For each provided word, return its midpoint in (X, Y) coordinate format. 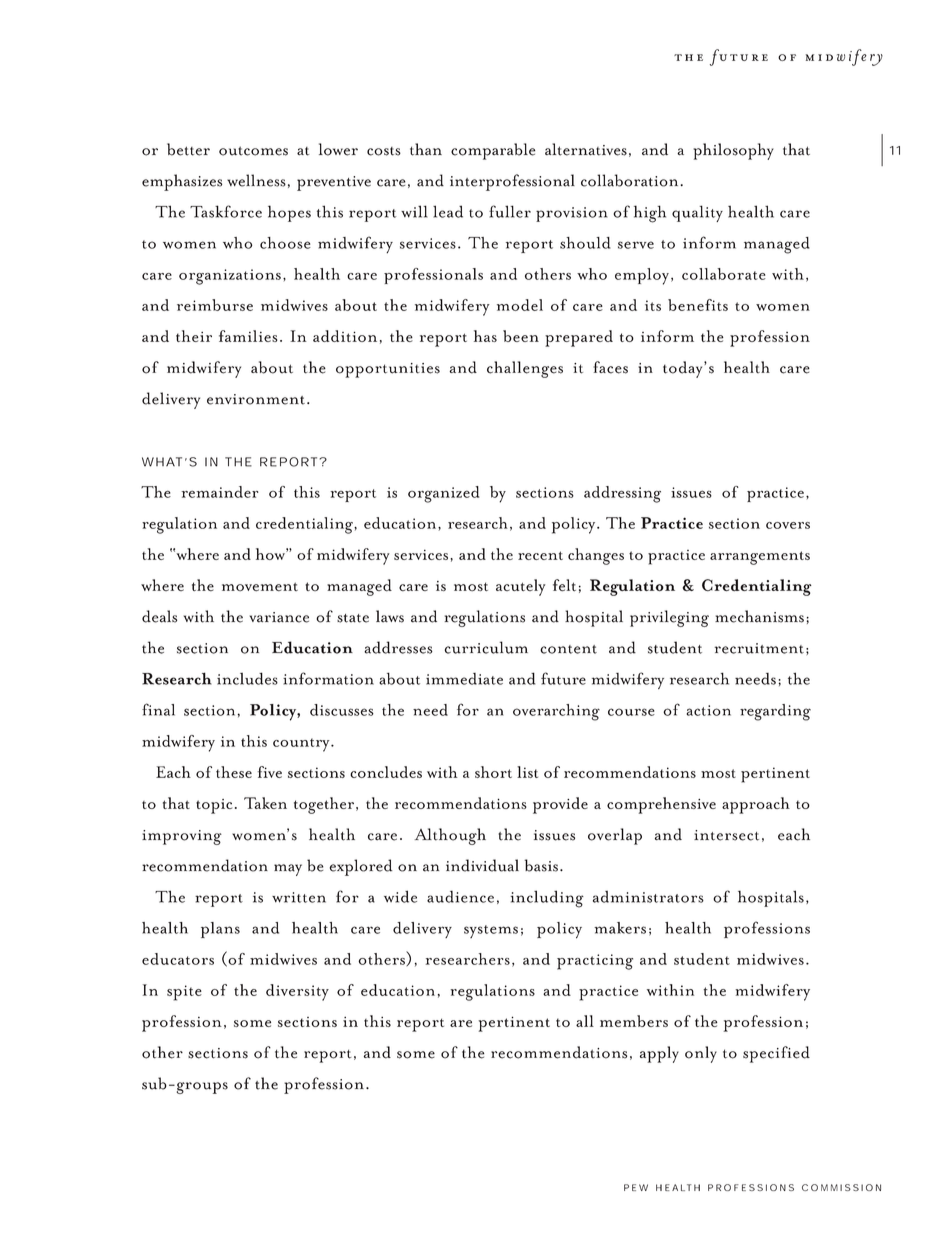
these (234, 772)
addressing (622, 494)
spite (184, 993)
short (493, 772)
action (708, 710)
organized (443, 494)
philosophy (733, 151)
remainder (220, 492)
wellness (256, 180)
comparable (493, 151)
